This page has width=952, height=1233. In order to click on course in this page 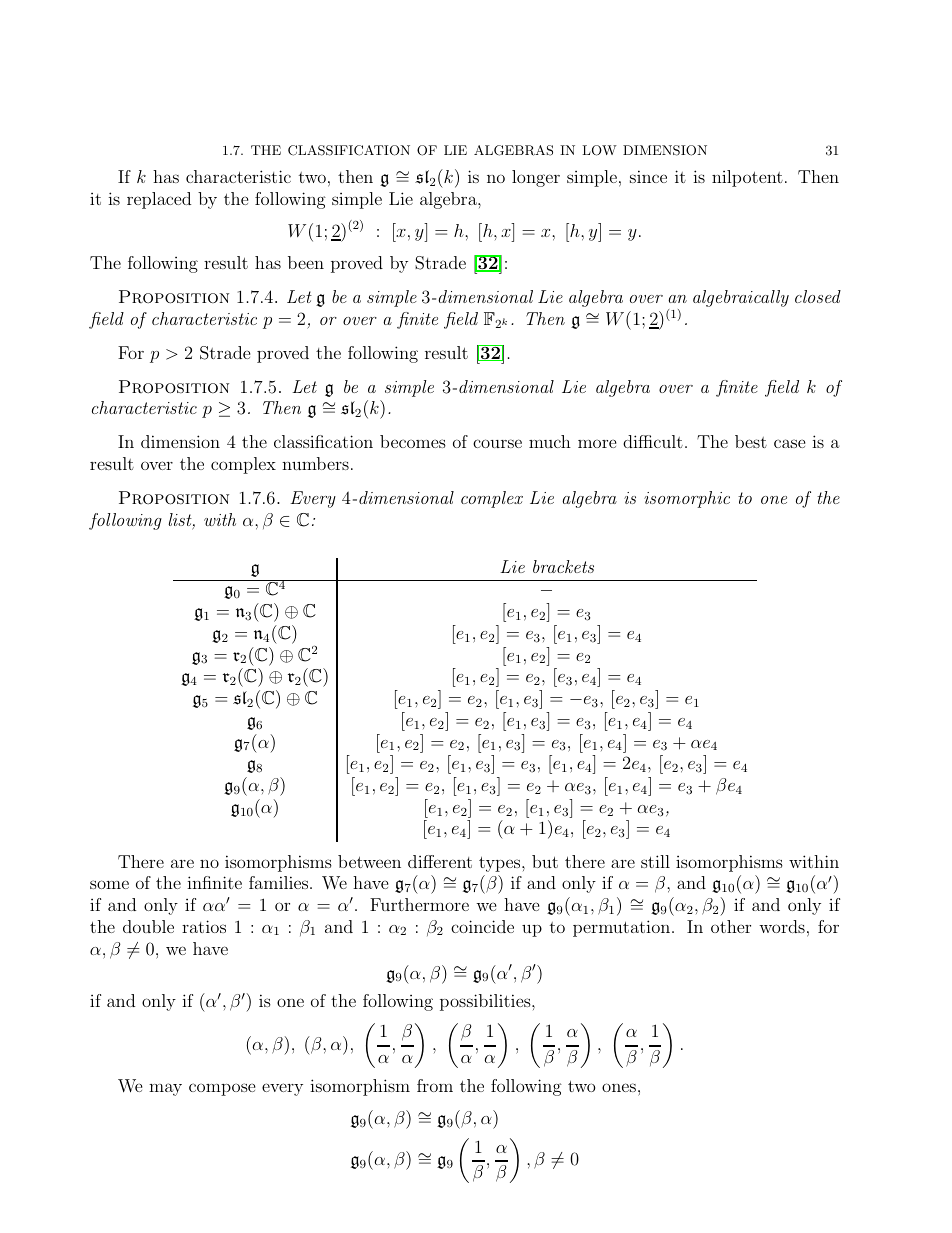, I will do `click(497, 443)`.
